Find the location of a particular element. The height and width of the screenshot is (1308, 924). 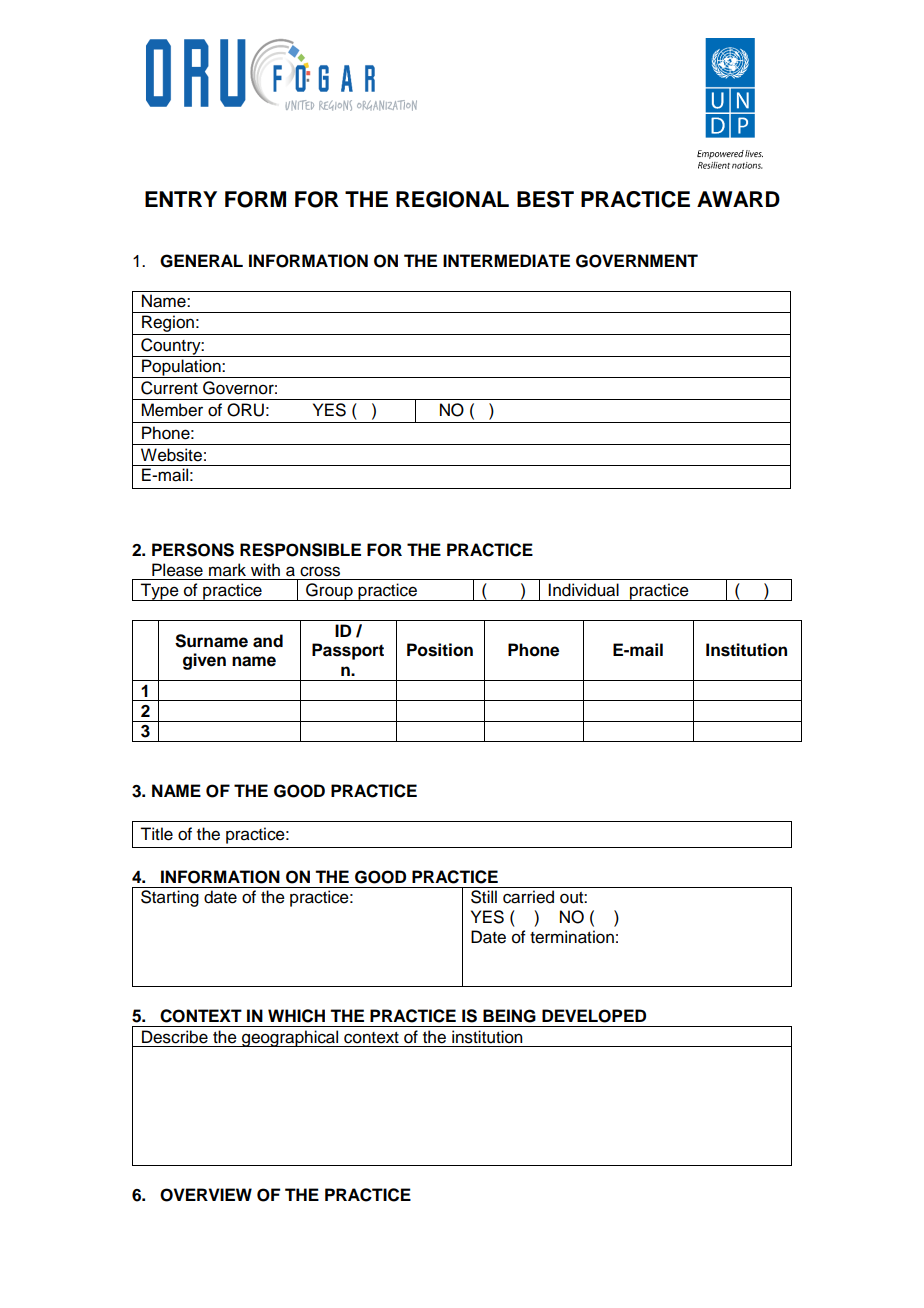

DEVELOPED is located at coordinates (594, 1016).
